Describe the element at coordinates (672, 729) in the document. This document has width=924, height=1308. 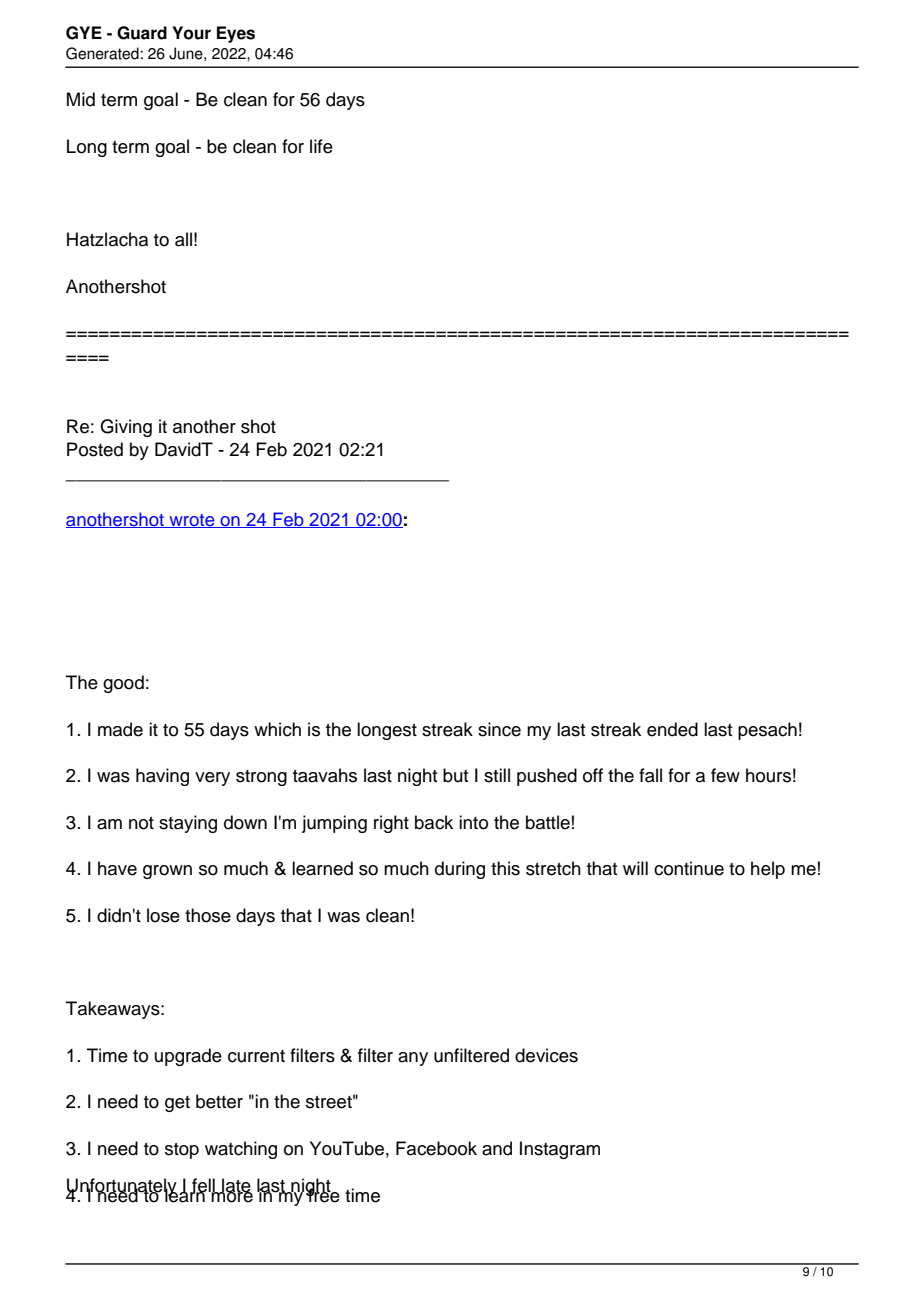
I see `ended` at that location.
